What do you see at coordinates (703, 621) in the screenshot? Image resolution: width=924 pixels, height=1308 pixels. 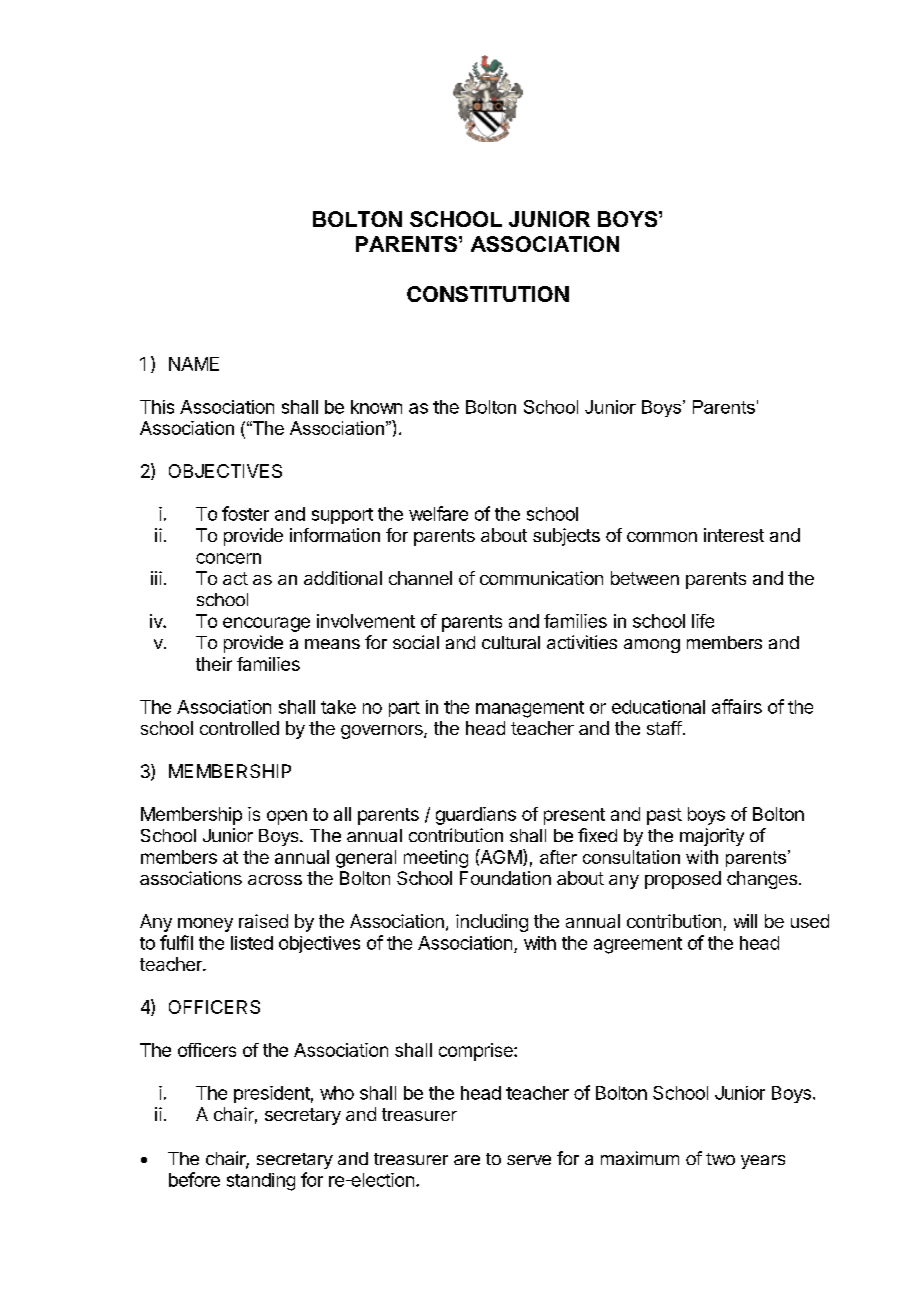 I see `life` at bounding box center [703, 621].
